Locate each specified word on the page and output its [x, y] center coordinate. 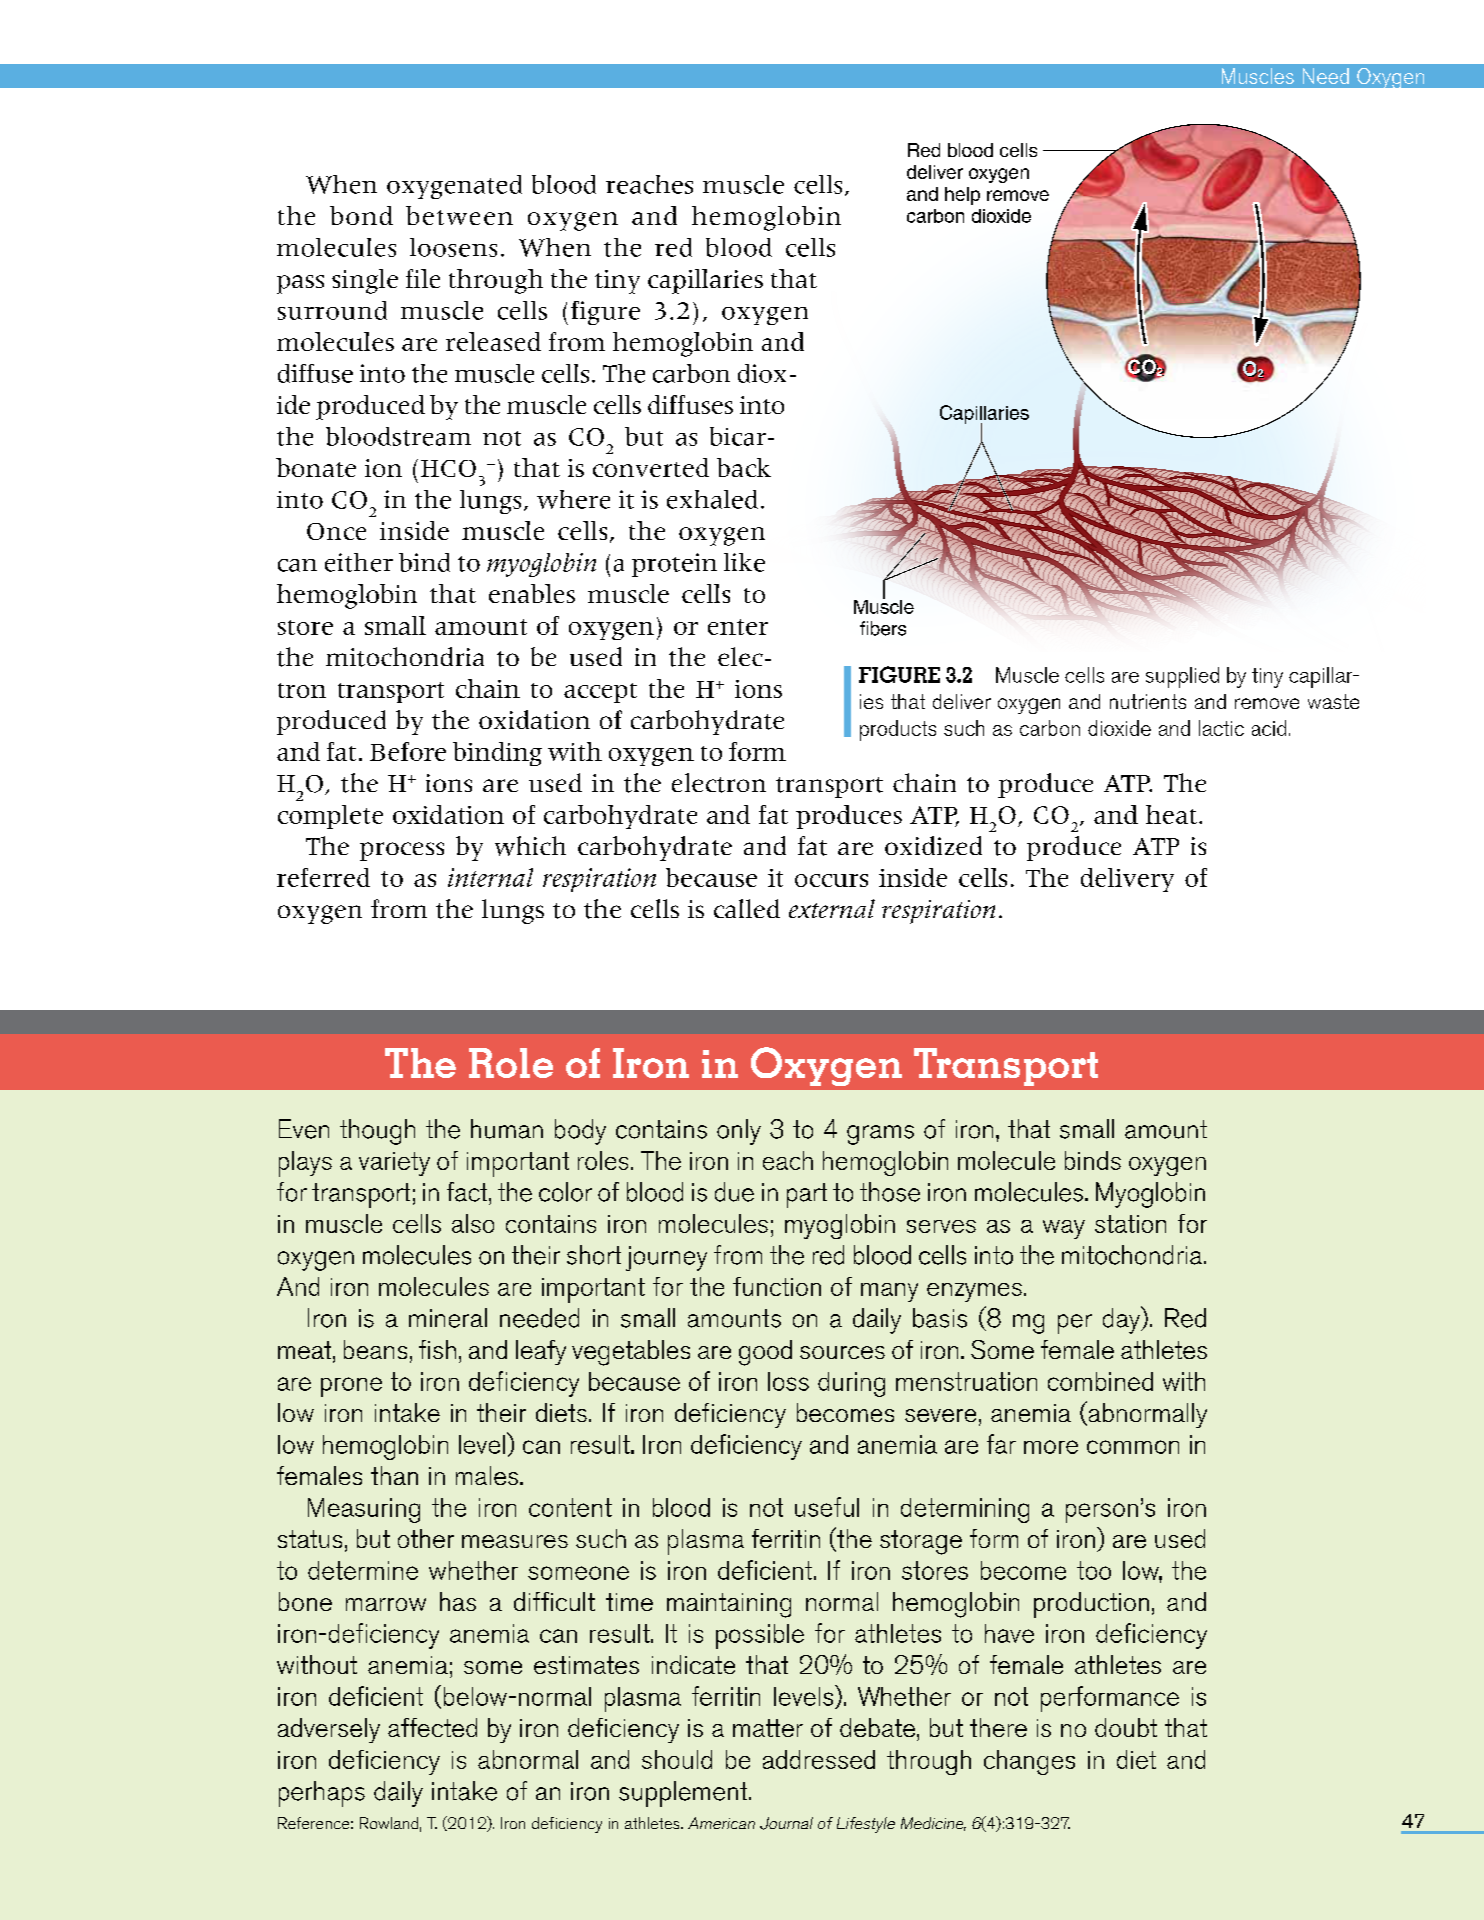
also [473, 1223]
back [744, 467]
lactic [1221, 728]
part [807, 1195]
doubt [1126, 1727]
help [962, 196]
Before [408, 751]
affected [432, 1727]
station [1130, 1224]
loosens [453, 247]
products [898, 730]
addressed [819, 1759]
